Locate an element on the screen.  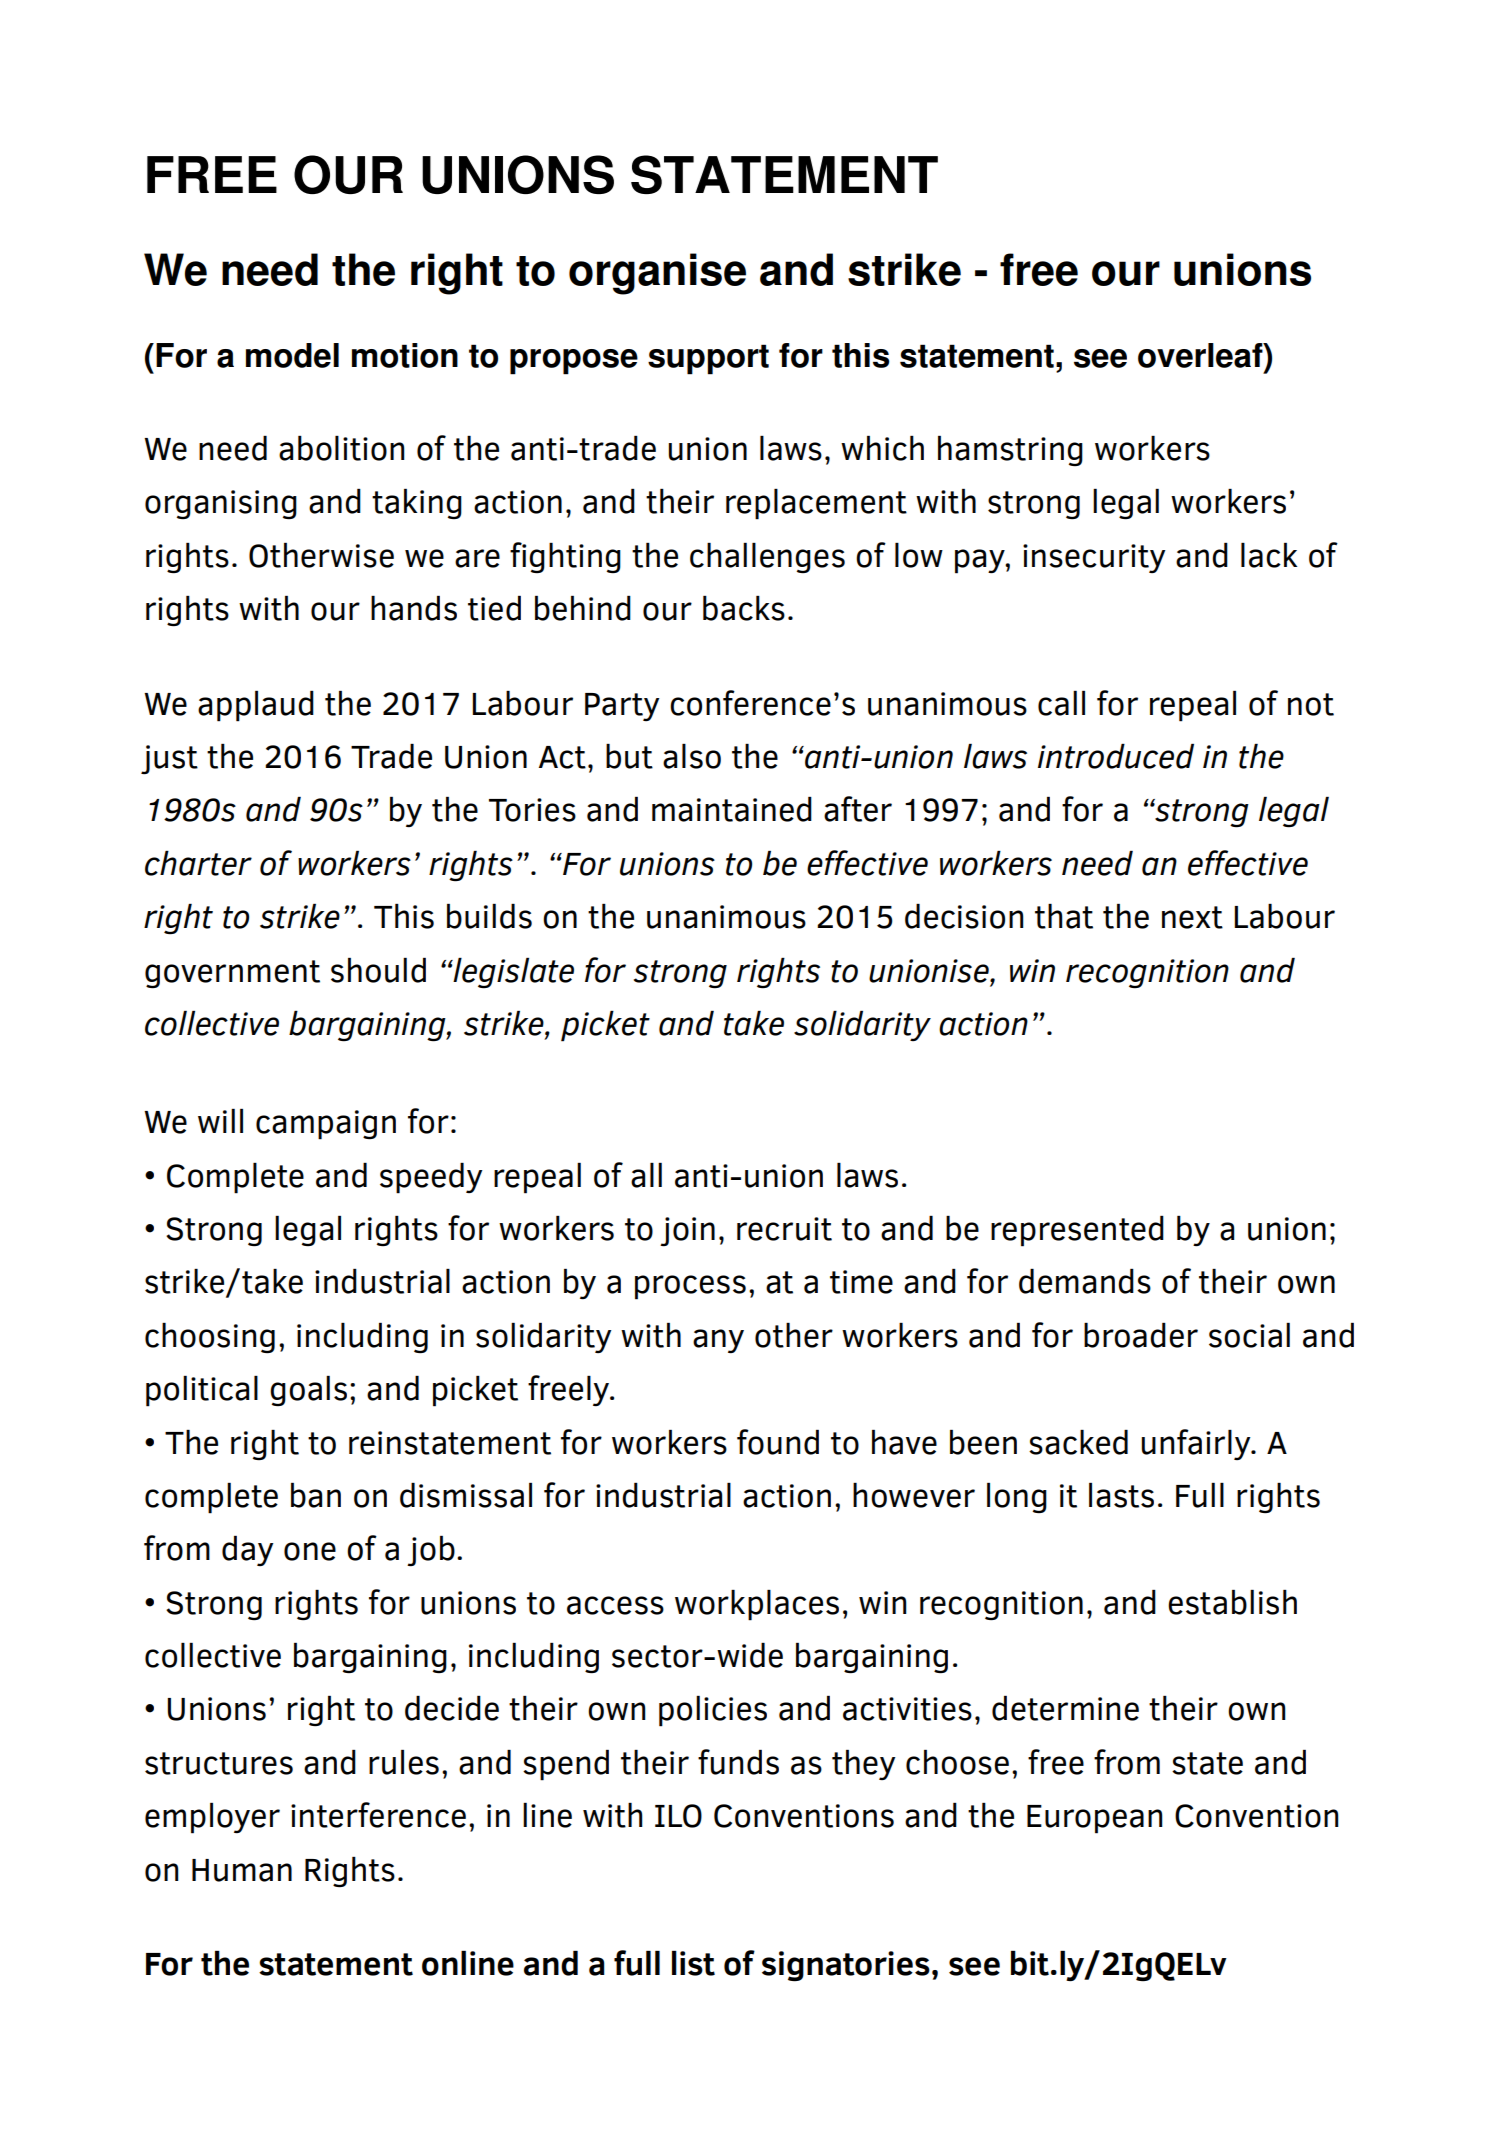
Human is located at coordinates (242, 1870).
